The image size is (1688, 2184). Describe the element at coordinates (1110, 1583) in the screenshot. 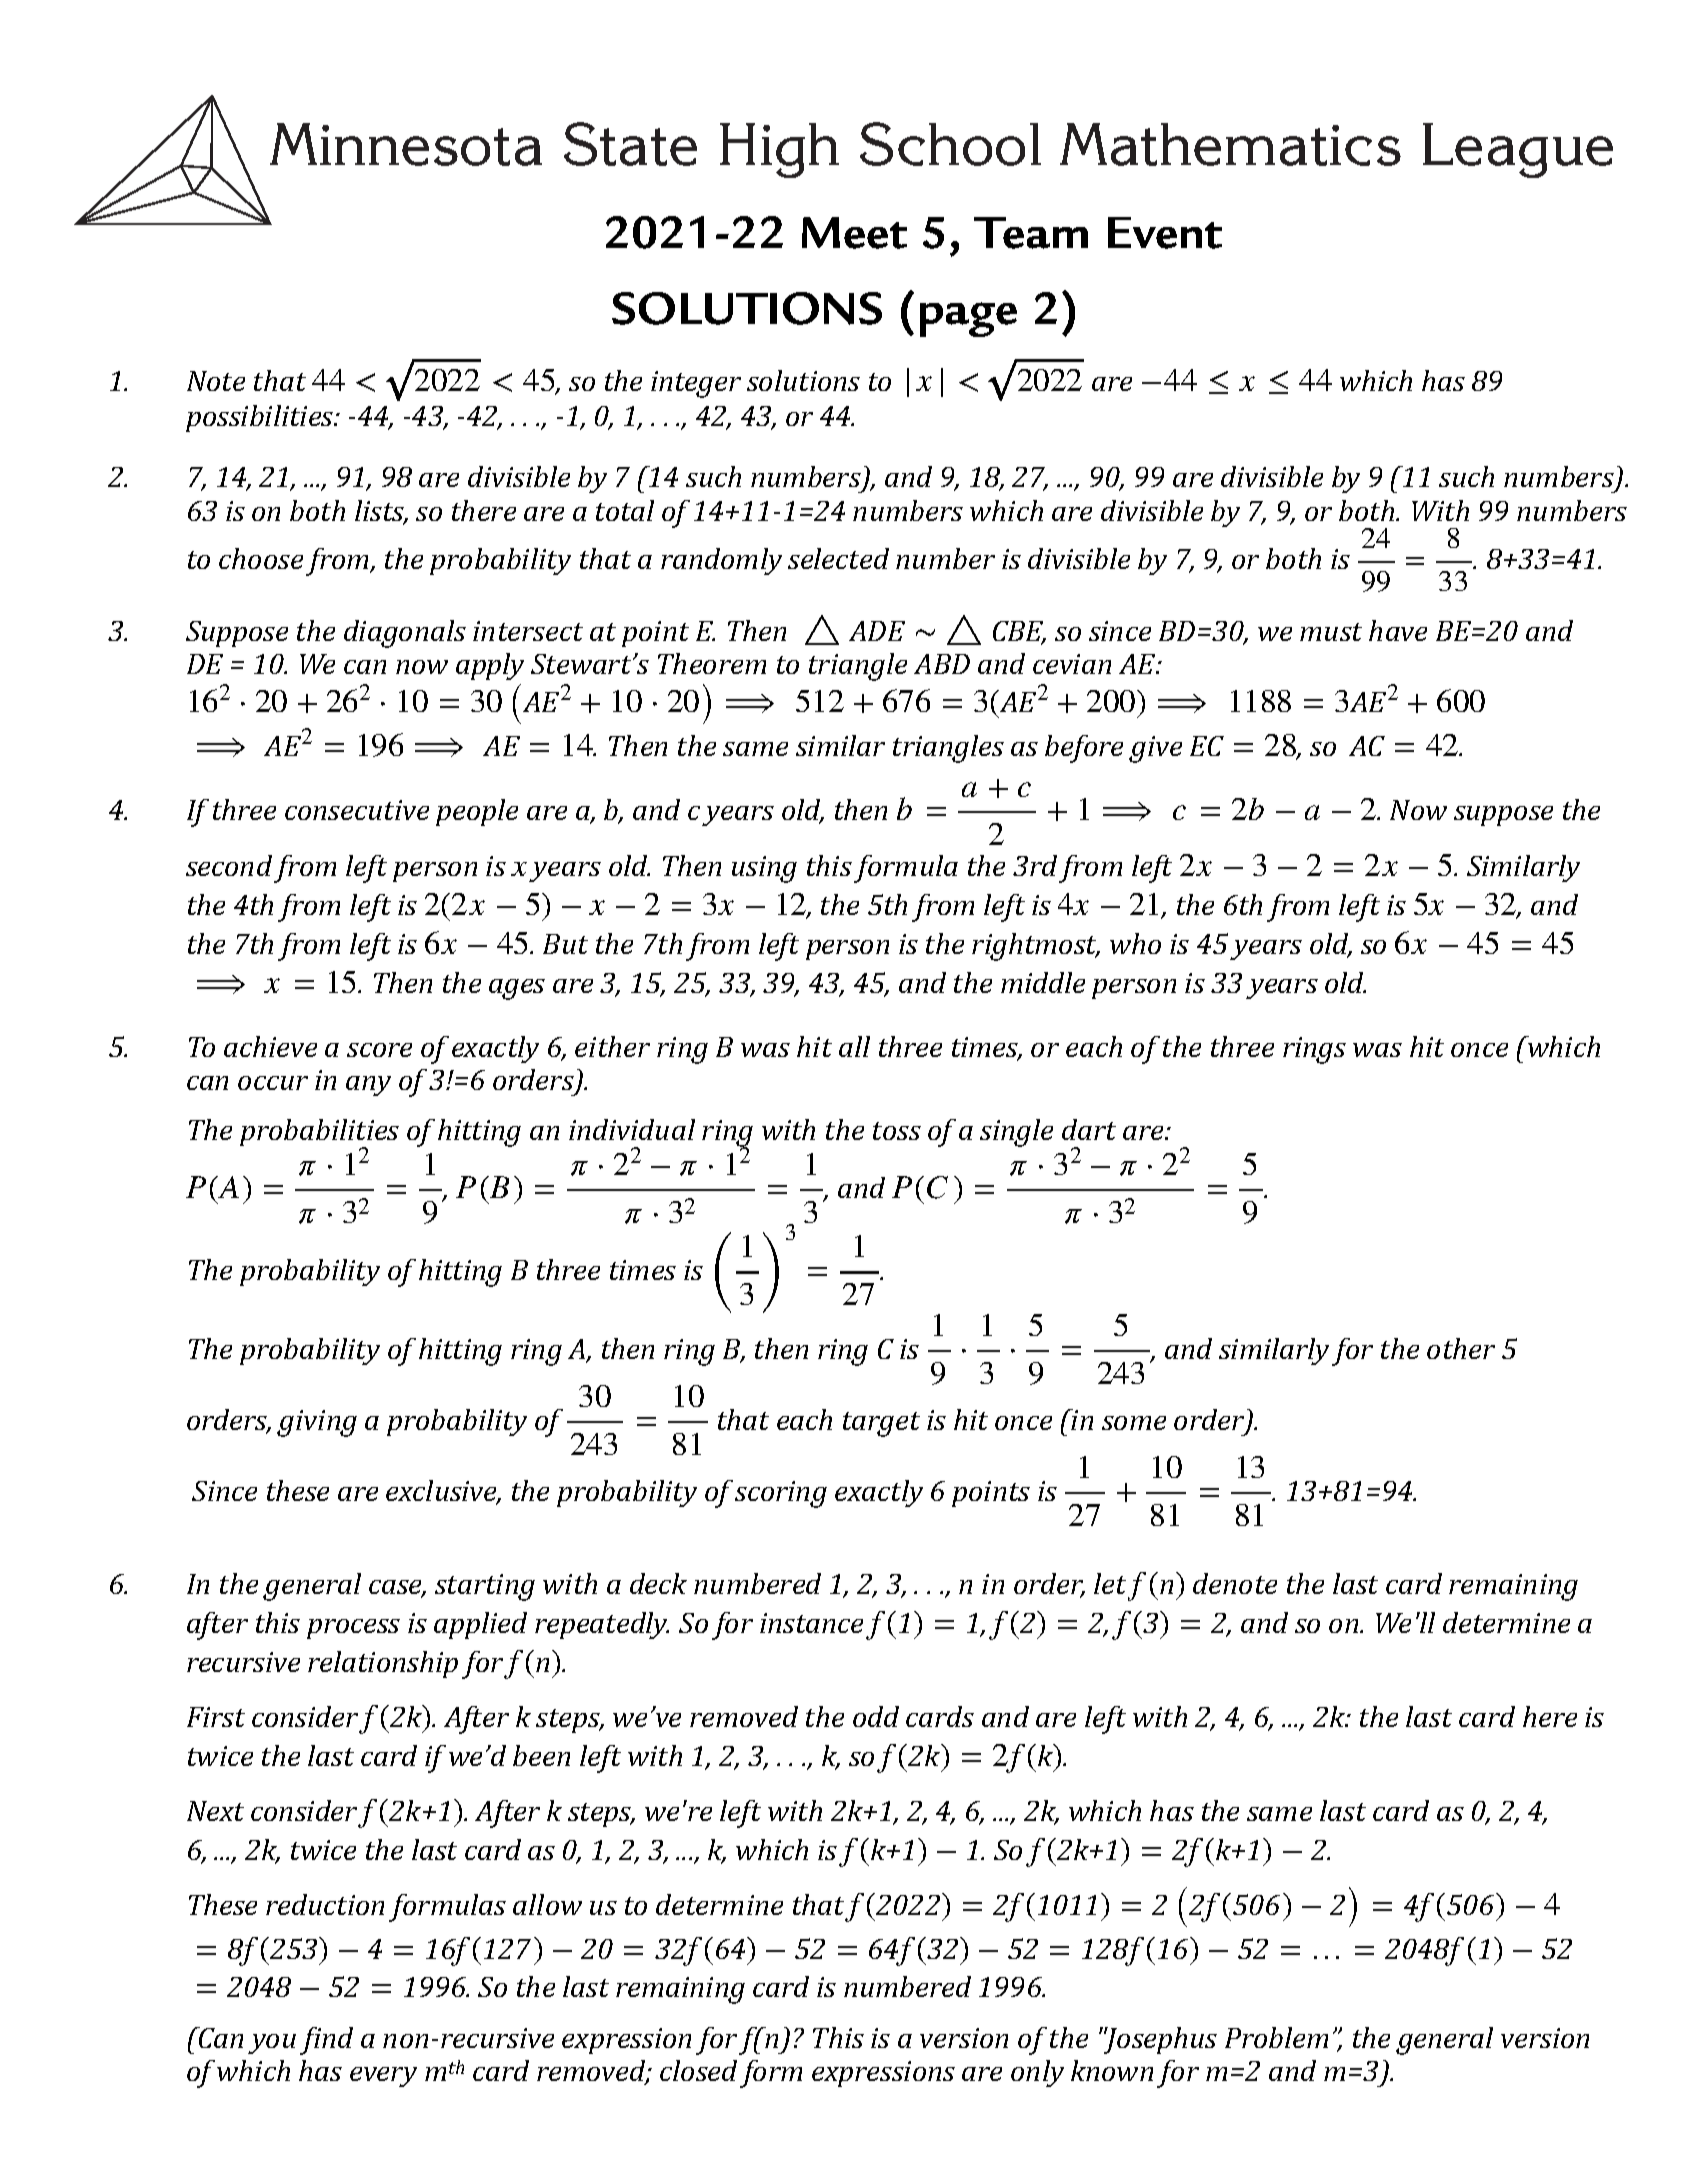

I see `let` at that location.
